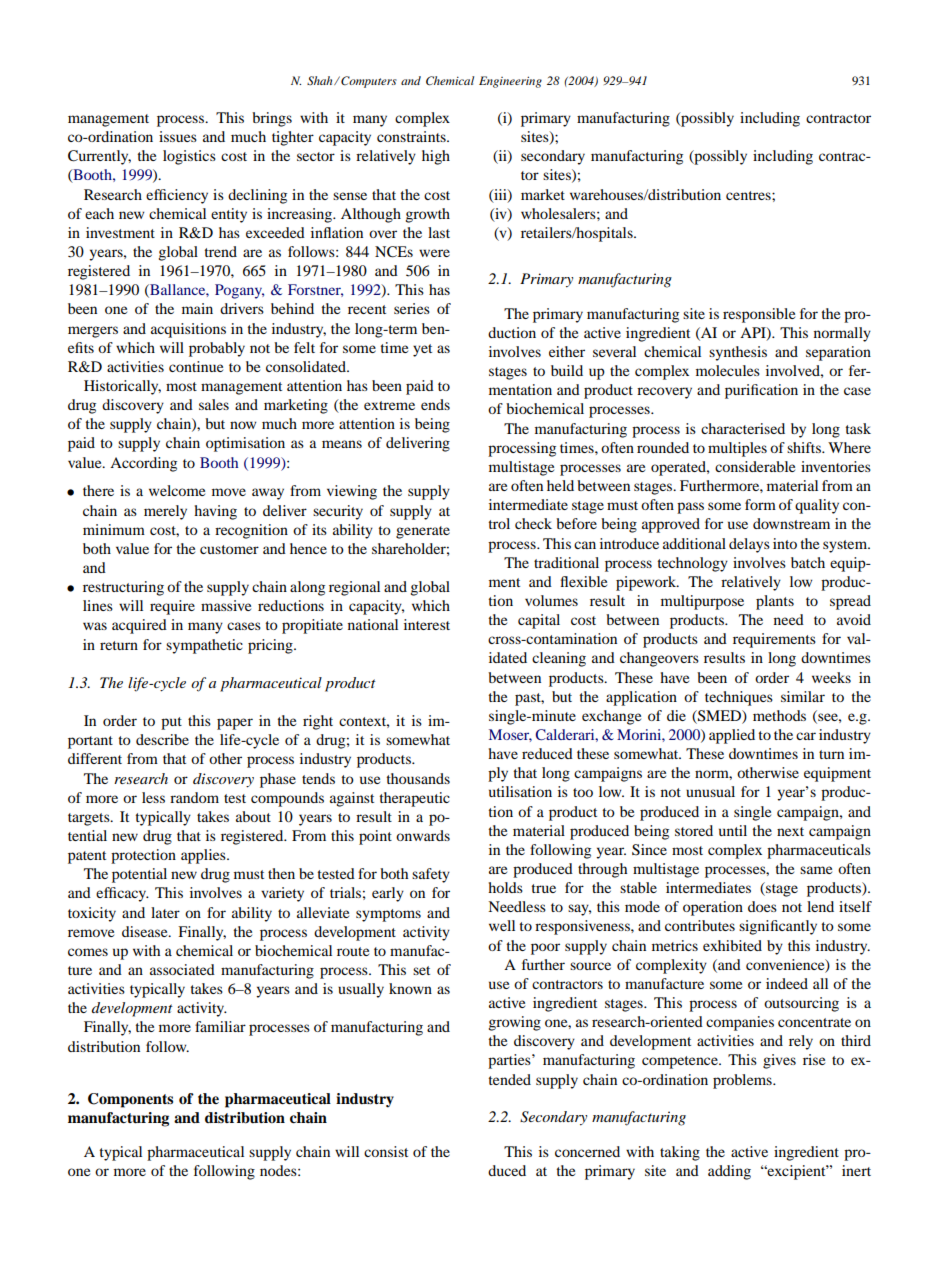  I want to click on centres, so click(749, 195).
